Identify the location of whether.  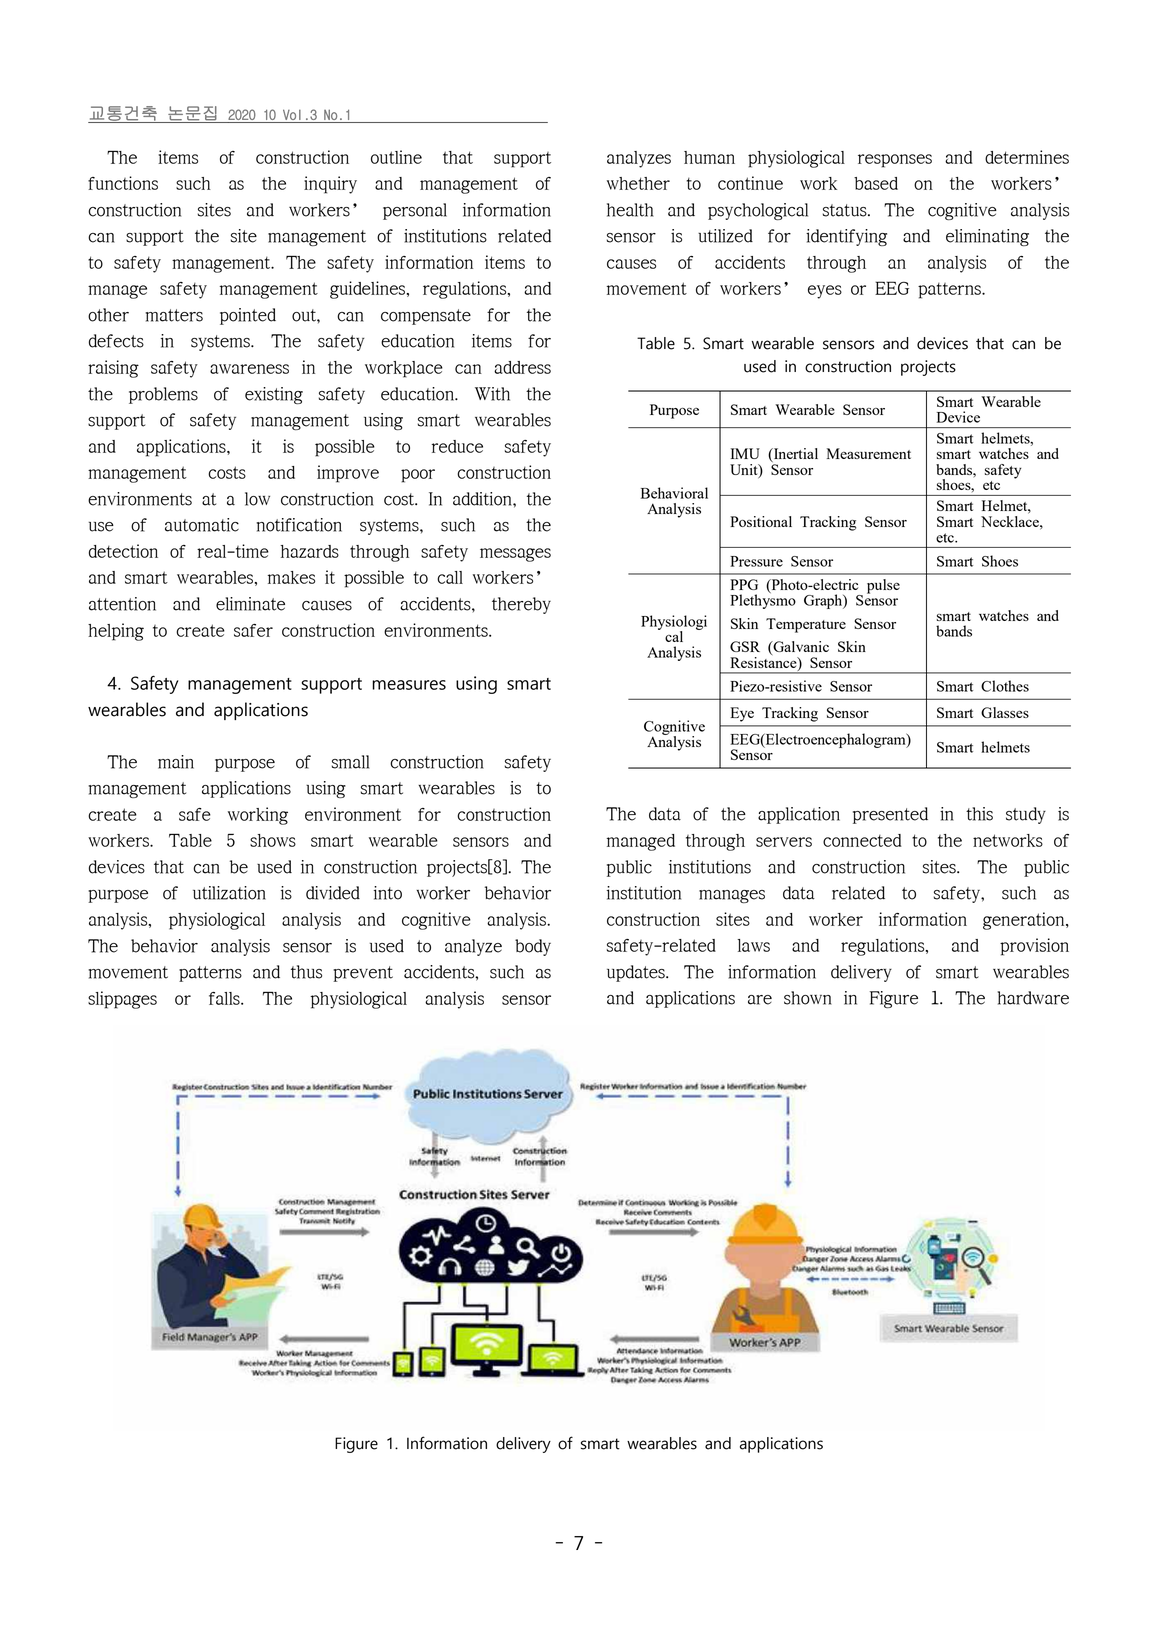
(638, 183).
